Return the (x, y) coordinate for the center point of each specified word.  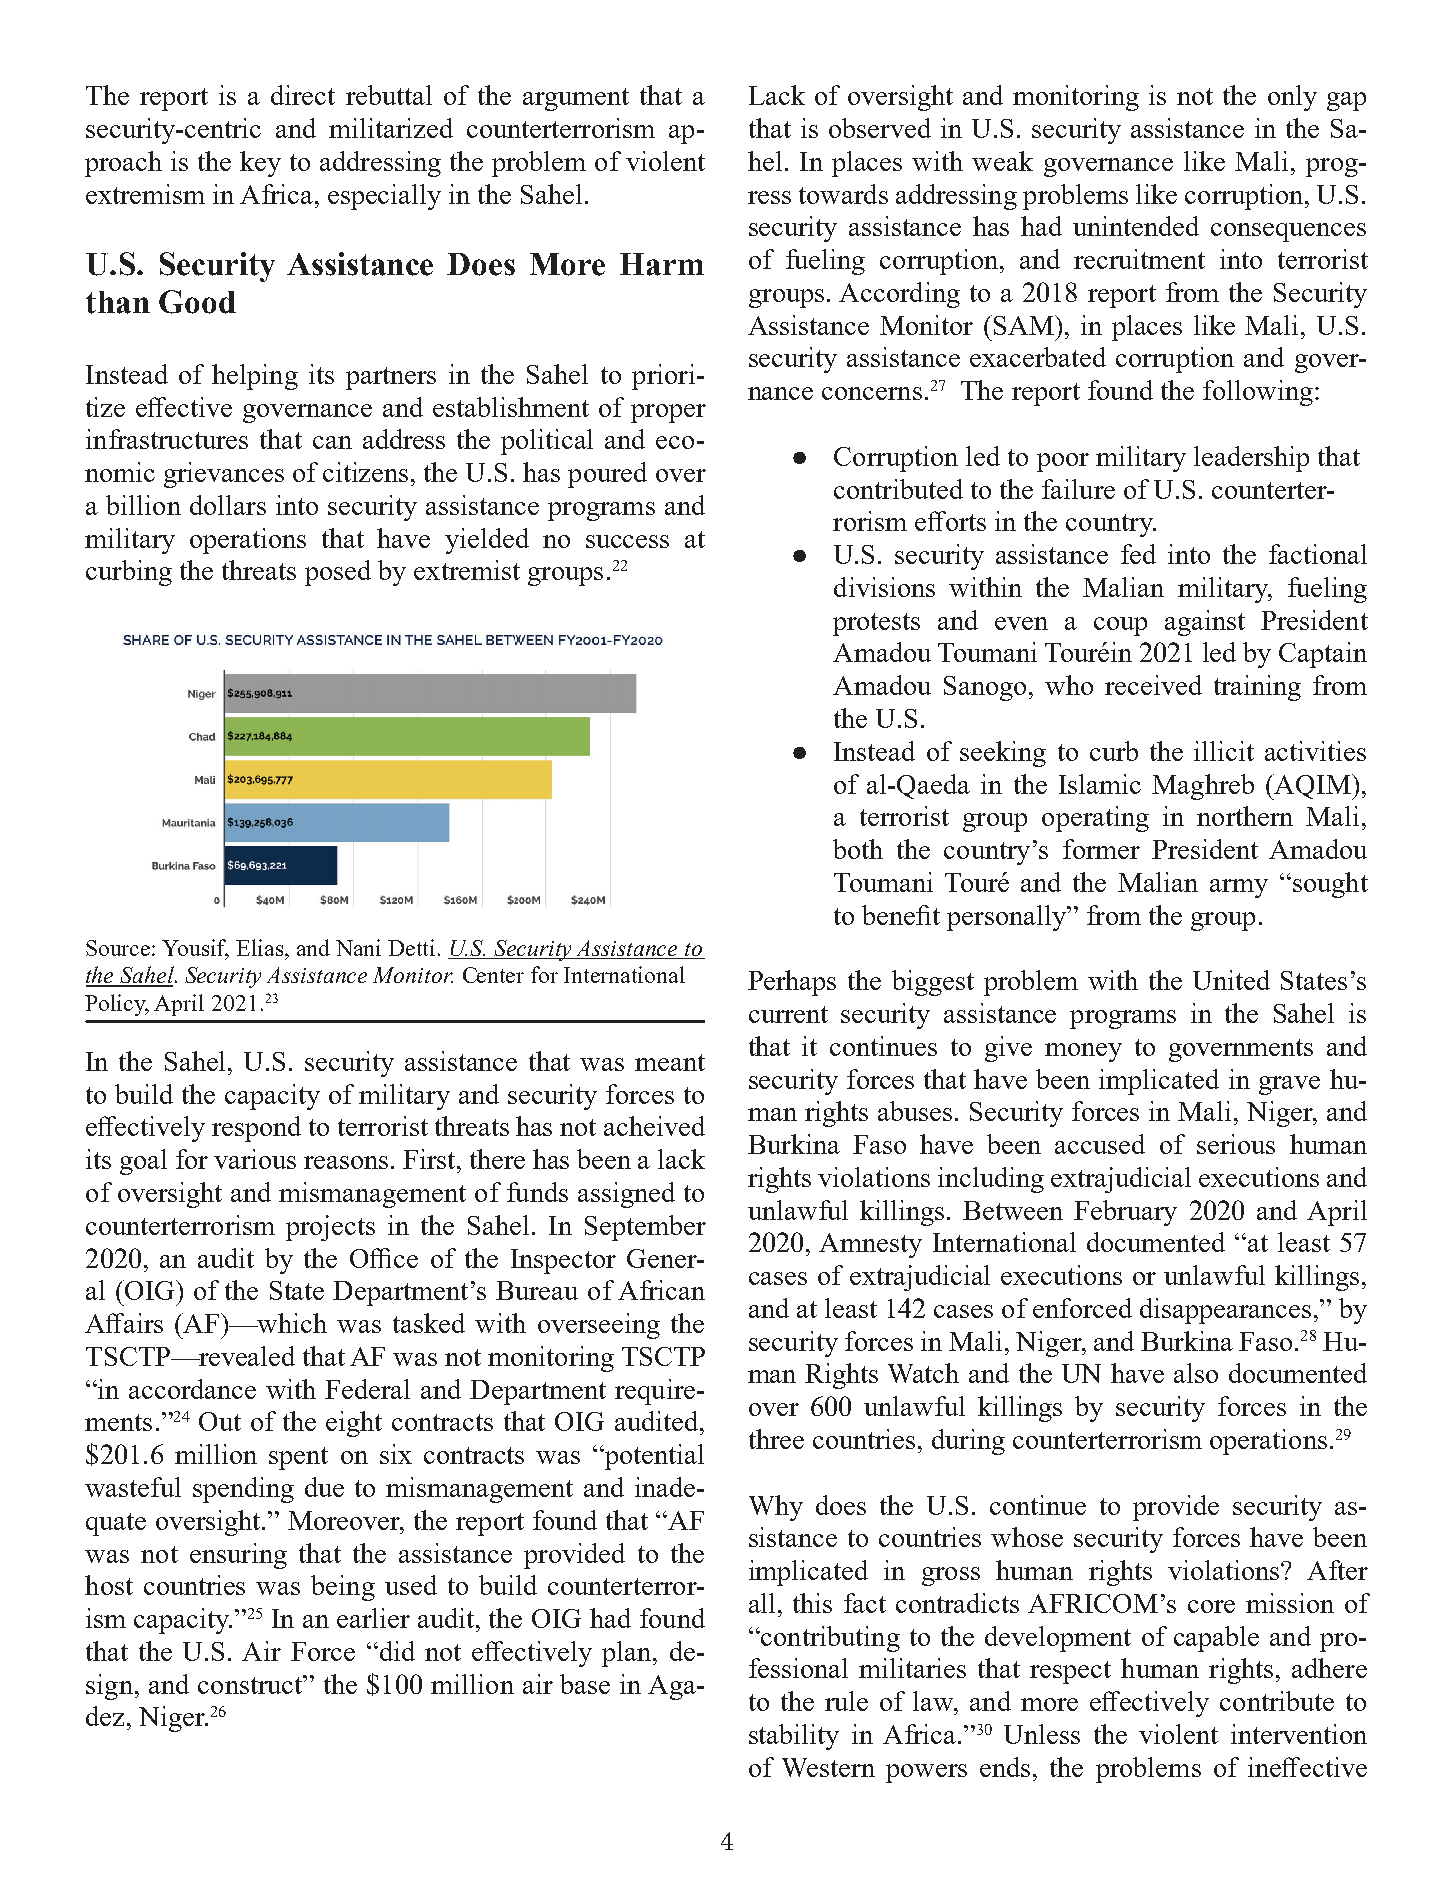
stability (794, 1737)
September (645, 1228)
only (1292, 98)
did (396, 1651)
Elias (261, 947)
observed (880, 128)
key (260, 164)
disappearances (1225, 1311)
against (1205, 623)
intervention (1299, 1734)
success (627, 541)
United (1231, 980)
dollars (228, 505)
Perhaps (792, 983)
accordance (192, 1389)
